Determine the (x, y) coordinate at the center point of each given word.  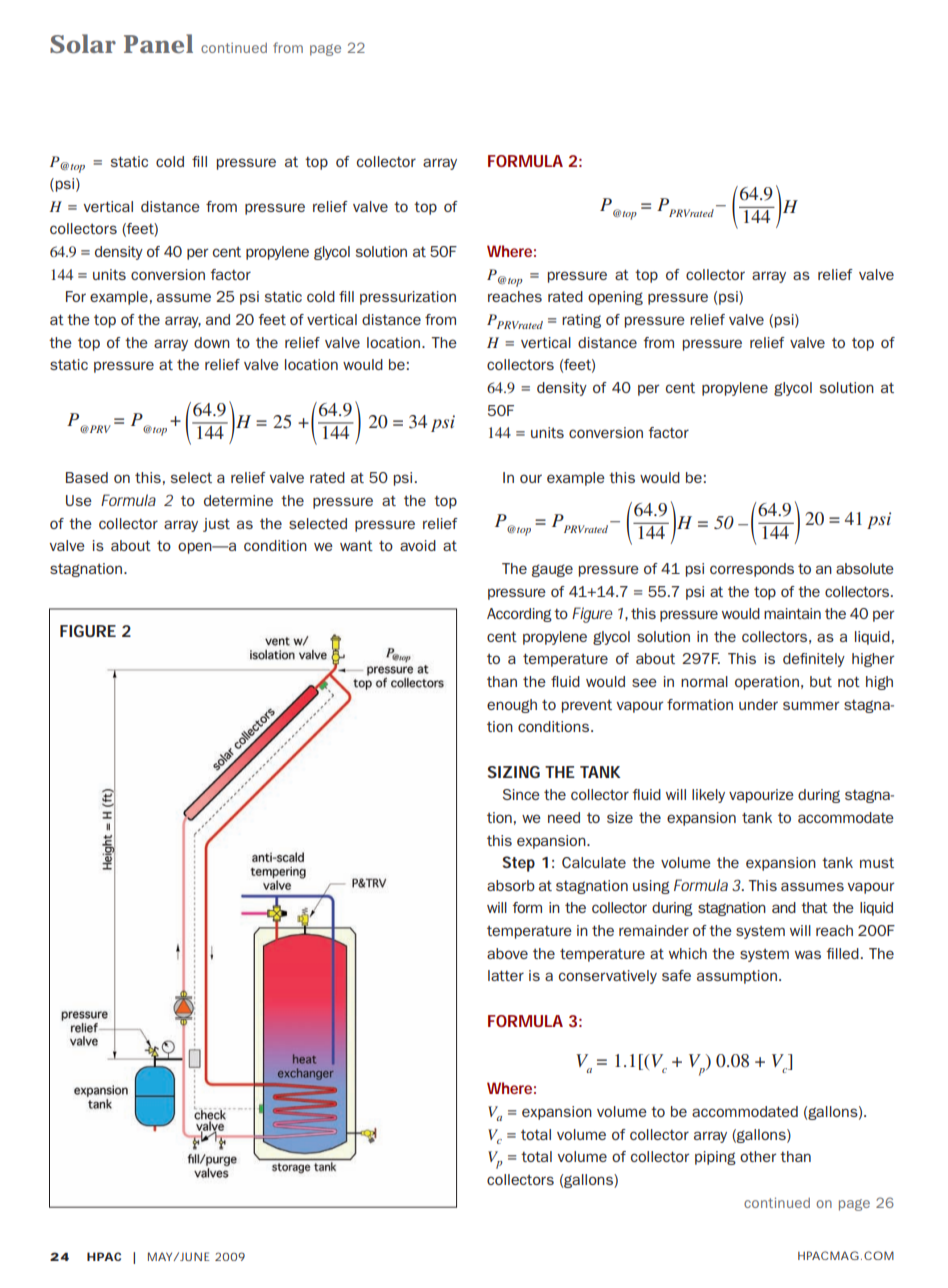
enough (512, 706)
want (356, 546)
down (212, 342)
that (814, 907)
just (216, 525)
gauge (552, 570)
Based (87, 477)
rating (581, 321)
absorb (511, 885)
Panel (158, 43)
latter (506, 975)
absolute (865, 568)
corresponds (752, 570)
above (507, 953)
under (758, 704)
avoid (418, 545)
